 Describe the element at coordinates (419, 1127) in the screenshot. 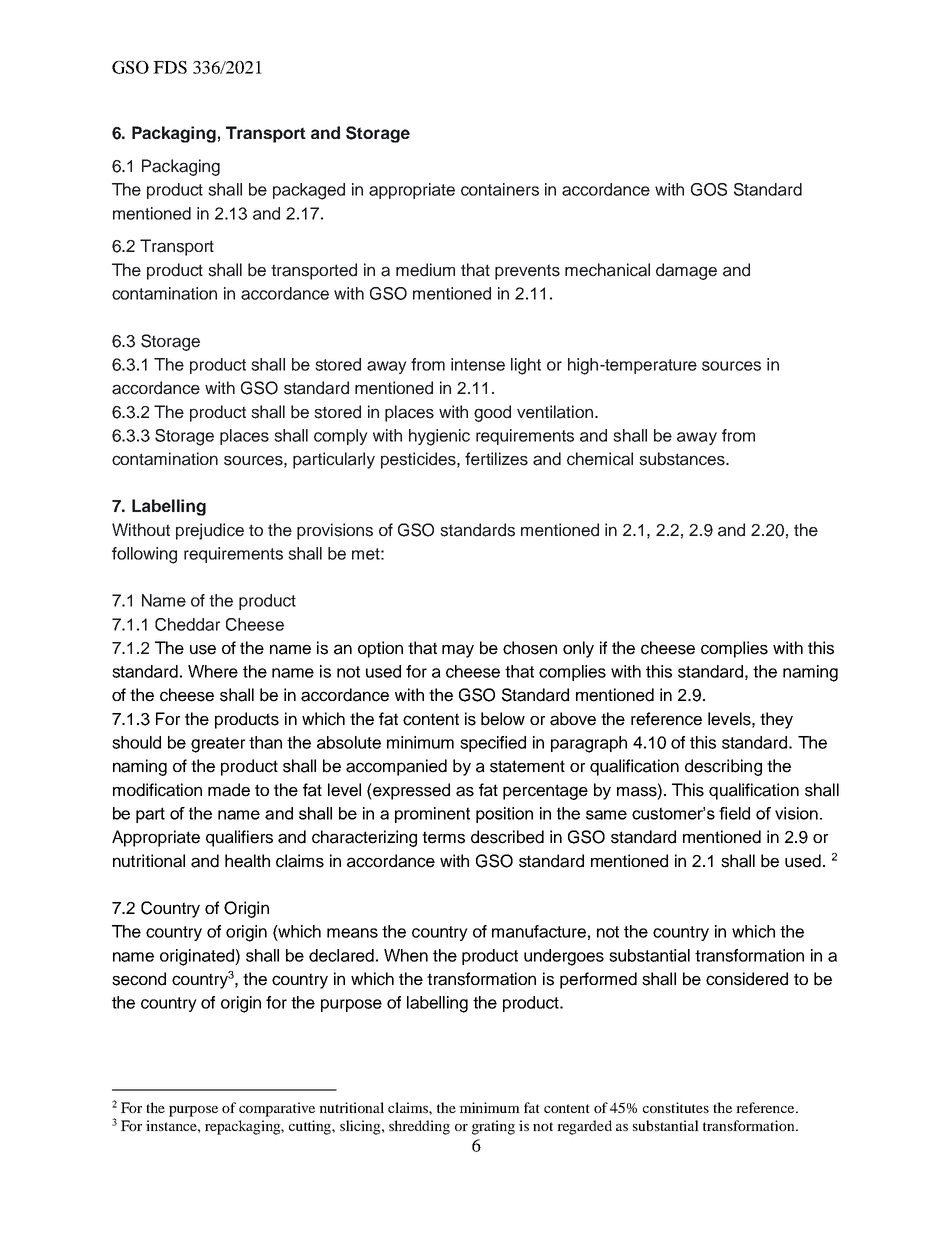

I see `shredding` at that location.
